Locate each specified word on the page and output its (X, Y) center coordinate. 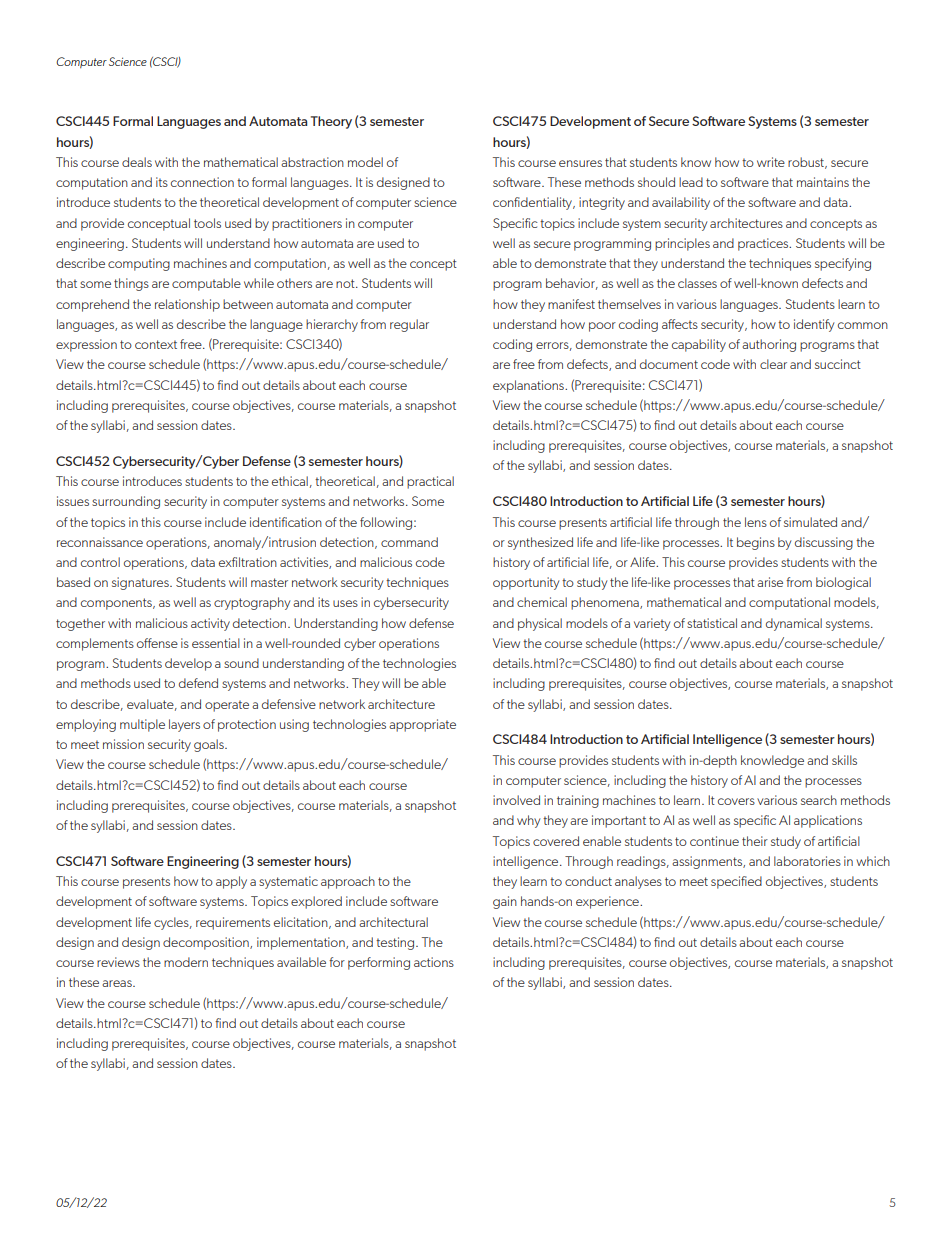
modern (186, 962)
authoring (769, 345)
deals (137, 162)
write (771, 162)
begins (756, 543)
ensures (580, 163)
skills (844, 760)
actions (434, 962)
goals (210, 745)
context (156, 344)
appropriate (422, 725)
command (409, 542)
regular (409, 325)
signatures (141, 583)
